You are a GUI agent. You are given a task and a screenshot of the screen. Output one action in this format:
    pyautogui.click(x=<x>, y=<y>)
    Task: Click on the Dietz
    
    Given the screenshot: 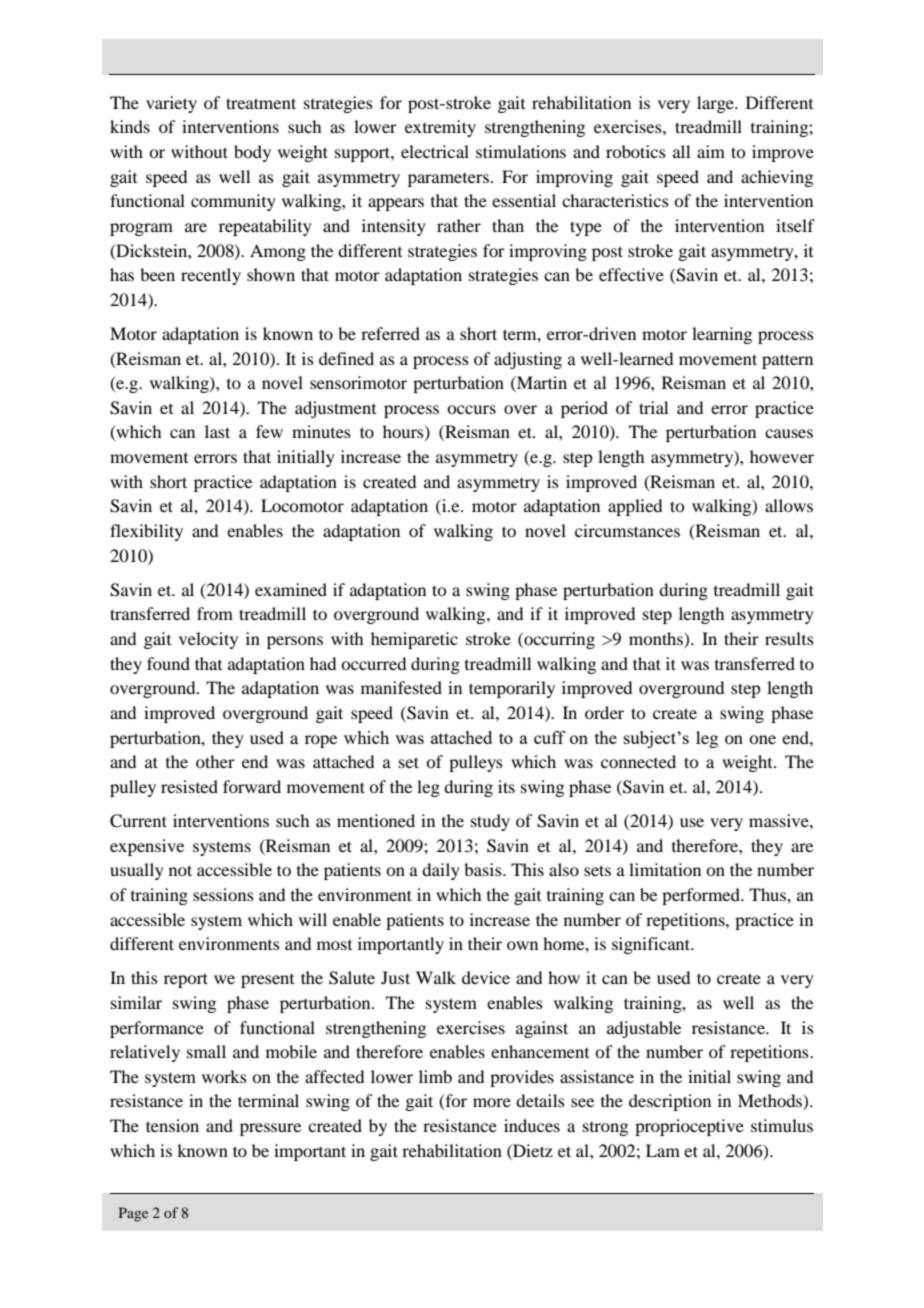 What is the action you would take?
    pyautogui.click(x=532, y=1150)
